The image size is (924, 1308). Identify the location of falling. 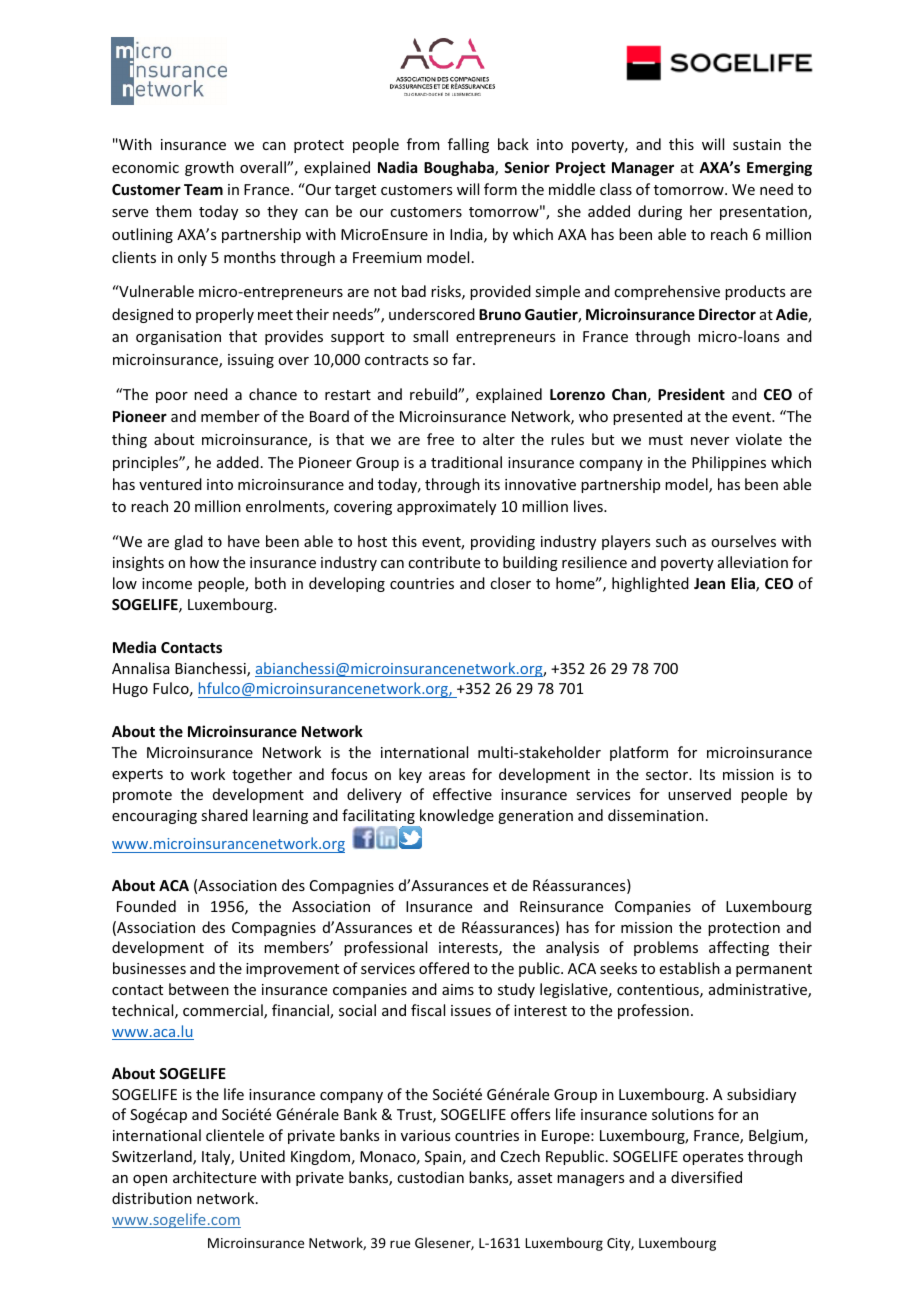
(468, 145).
